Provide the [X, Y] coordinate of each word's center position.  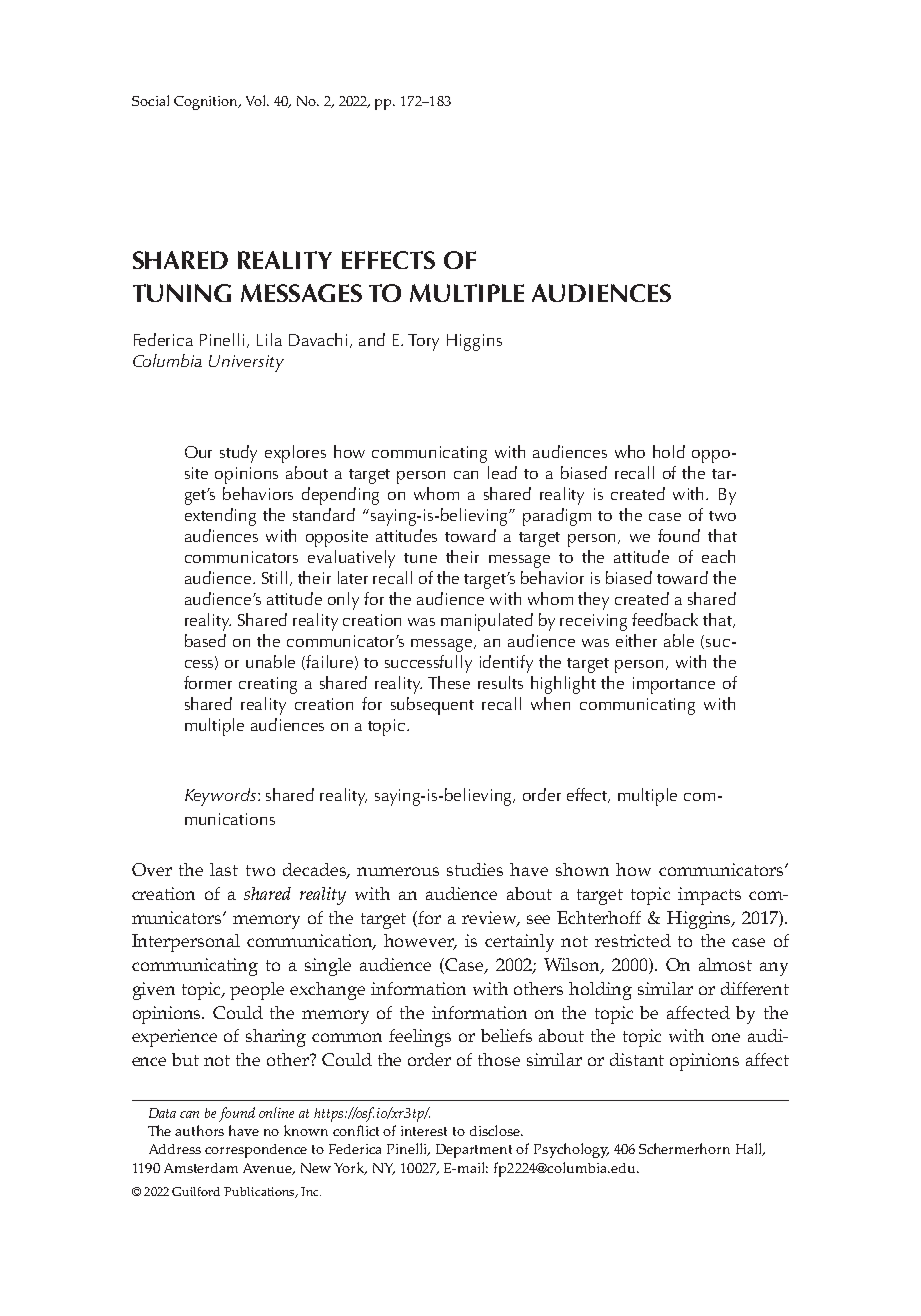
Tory [423, 342]
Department [474, 1151]
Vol [257, 100]
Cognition [207, 103]
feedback [665, 619]
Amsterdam [201, 1168]
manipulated [487, 622]
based [205, 640]
